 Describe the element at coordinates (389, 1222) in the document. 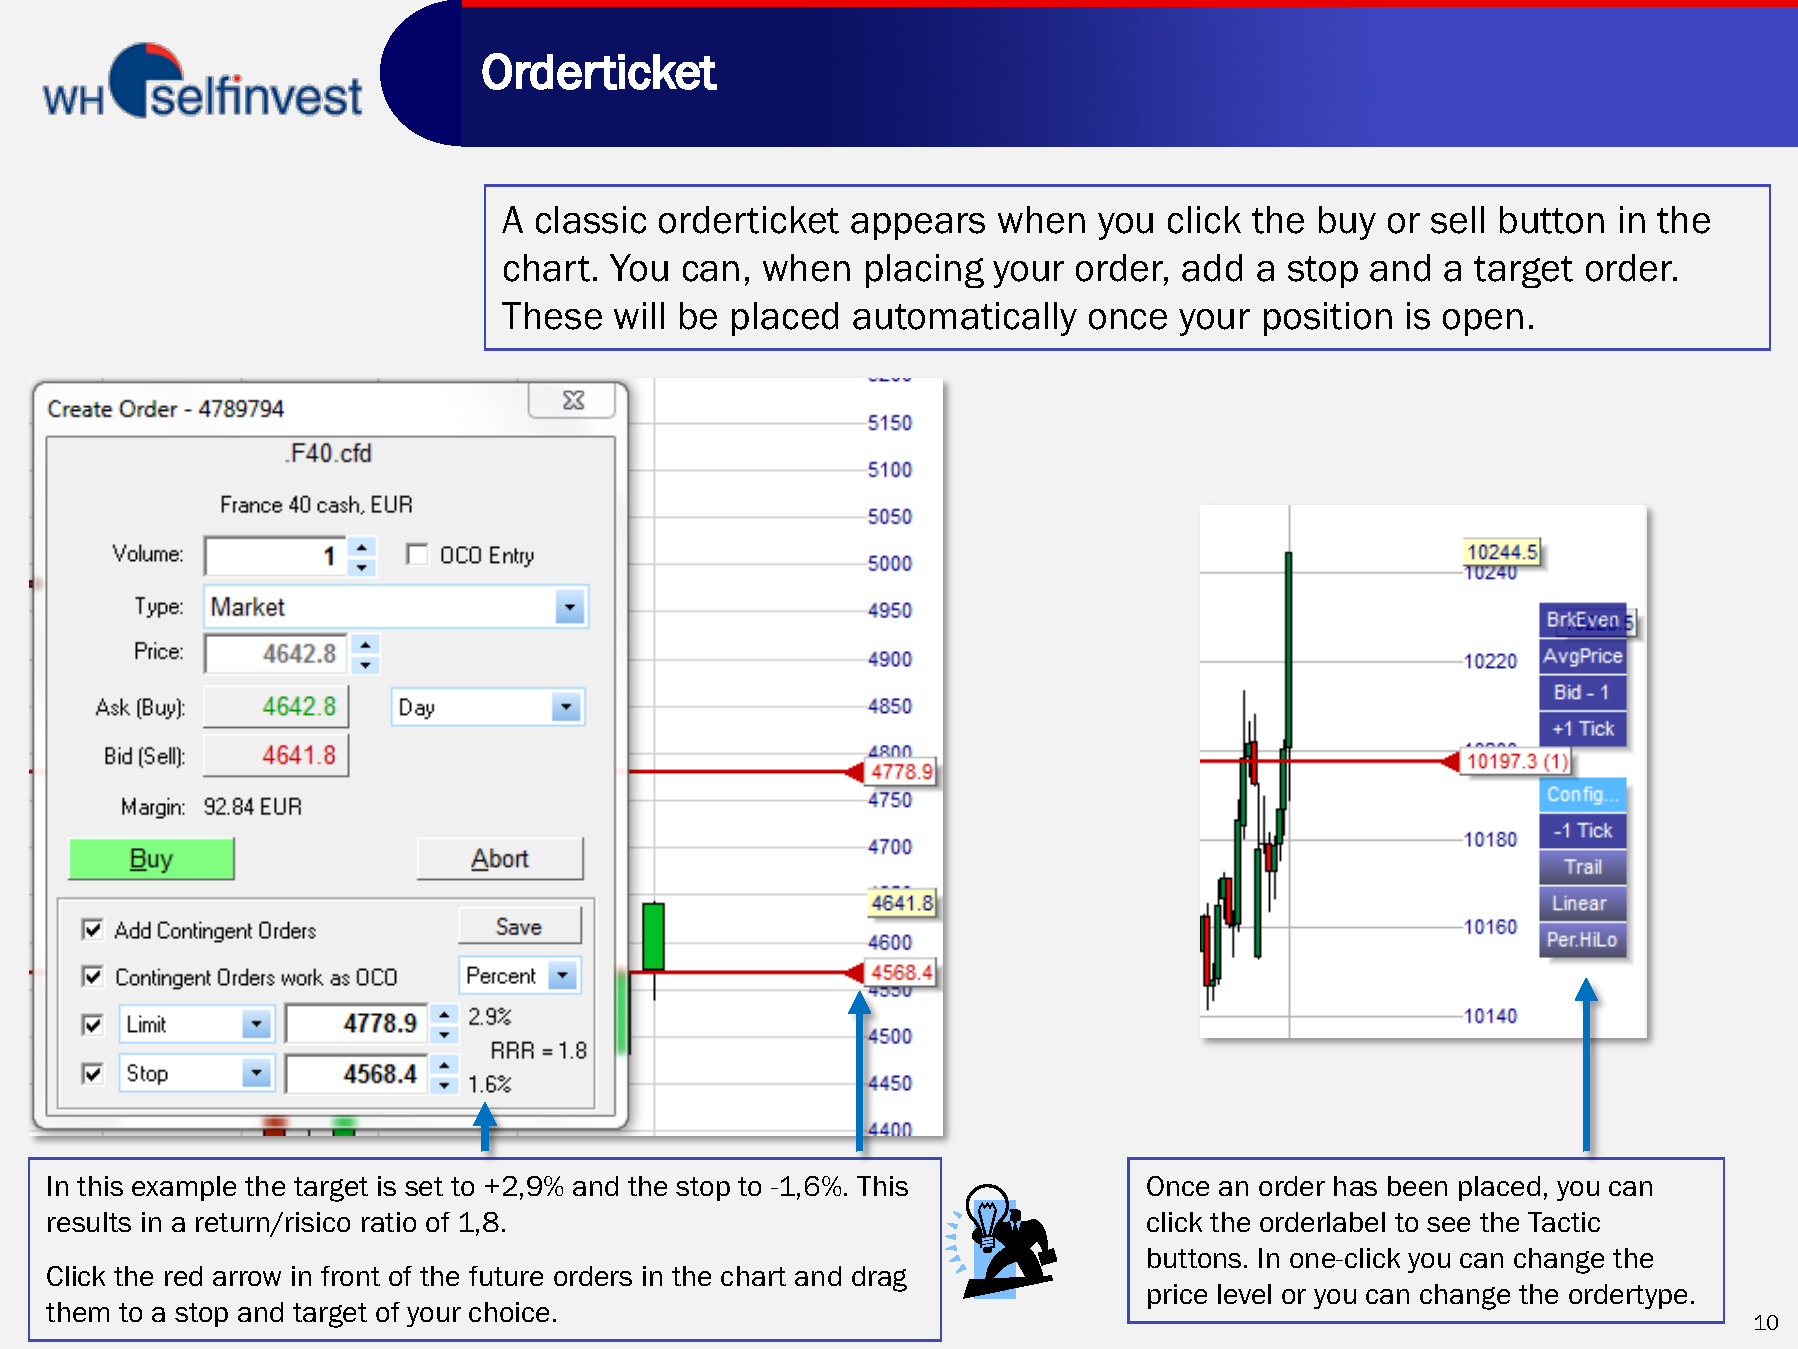

I see `ratio` at that location.
